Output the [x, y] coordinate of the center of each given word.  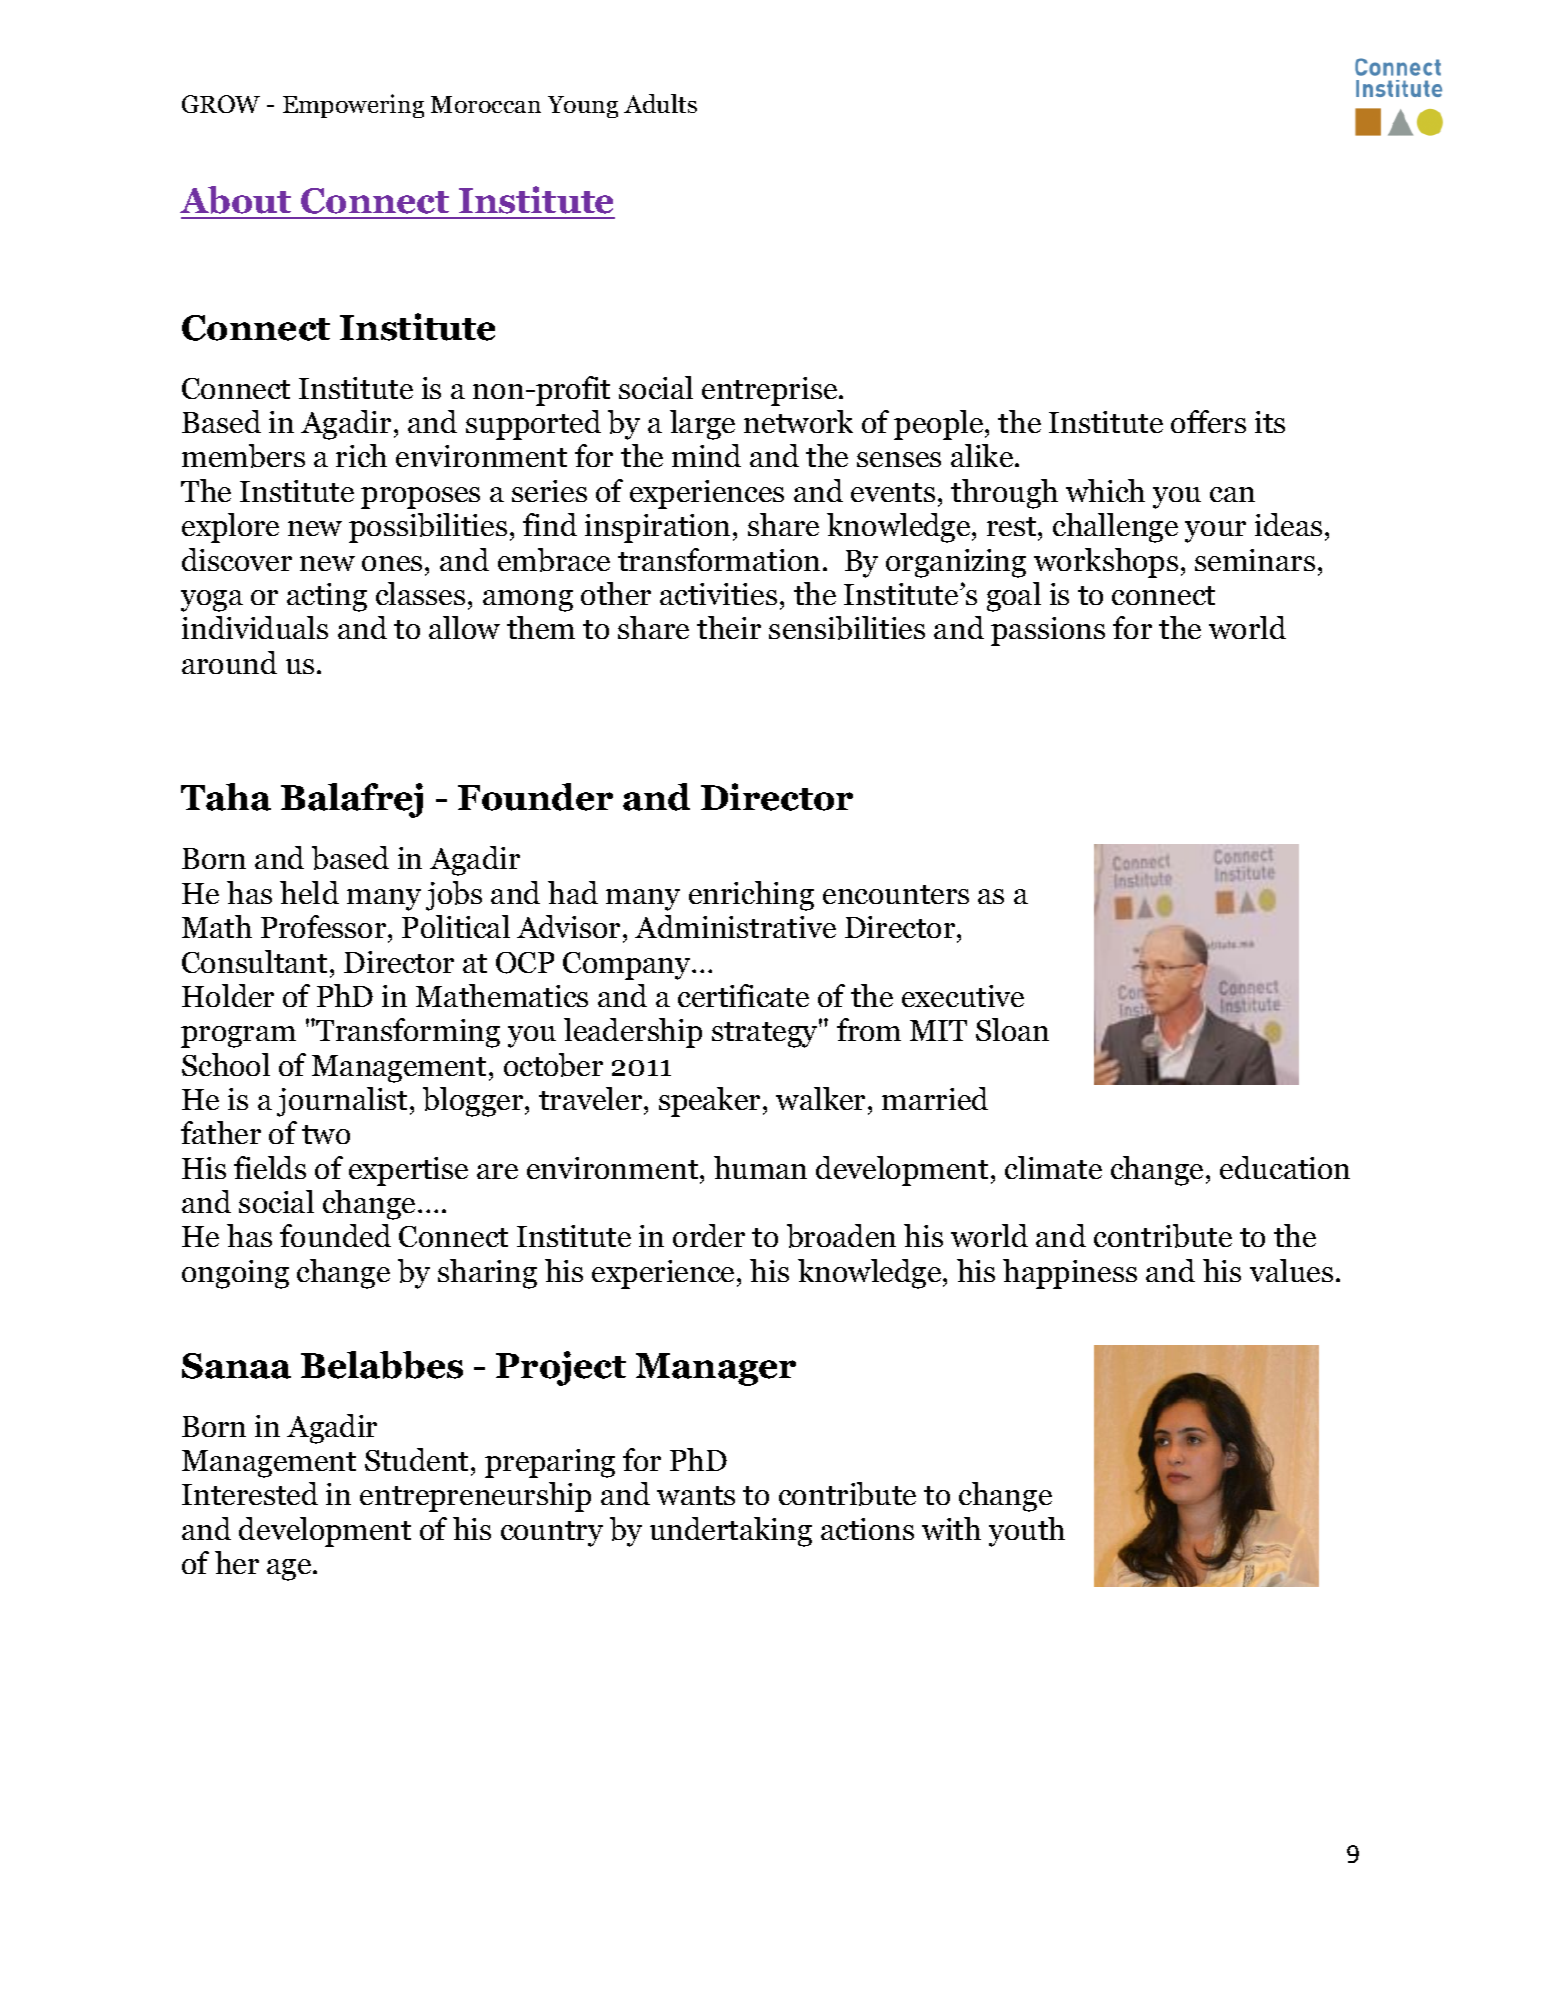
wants [696, 1495]
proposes [420, 498]
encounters [896, 894]
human [760, 1167]
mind [706, 455]
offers [1208, 421]
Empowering [353, 106]
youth [1027, 1532]
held [309, 892]
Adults [660, 103]
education [1285, 1167]
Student [416, 1459]
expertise [408, 1171]
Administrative [735, 926]
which [1105, 490]
